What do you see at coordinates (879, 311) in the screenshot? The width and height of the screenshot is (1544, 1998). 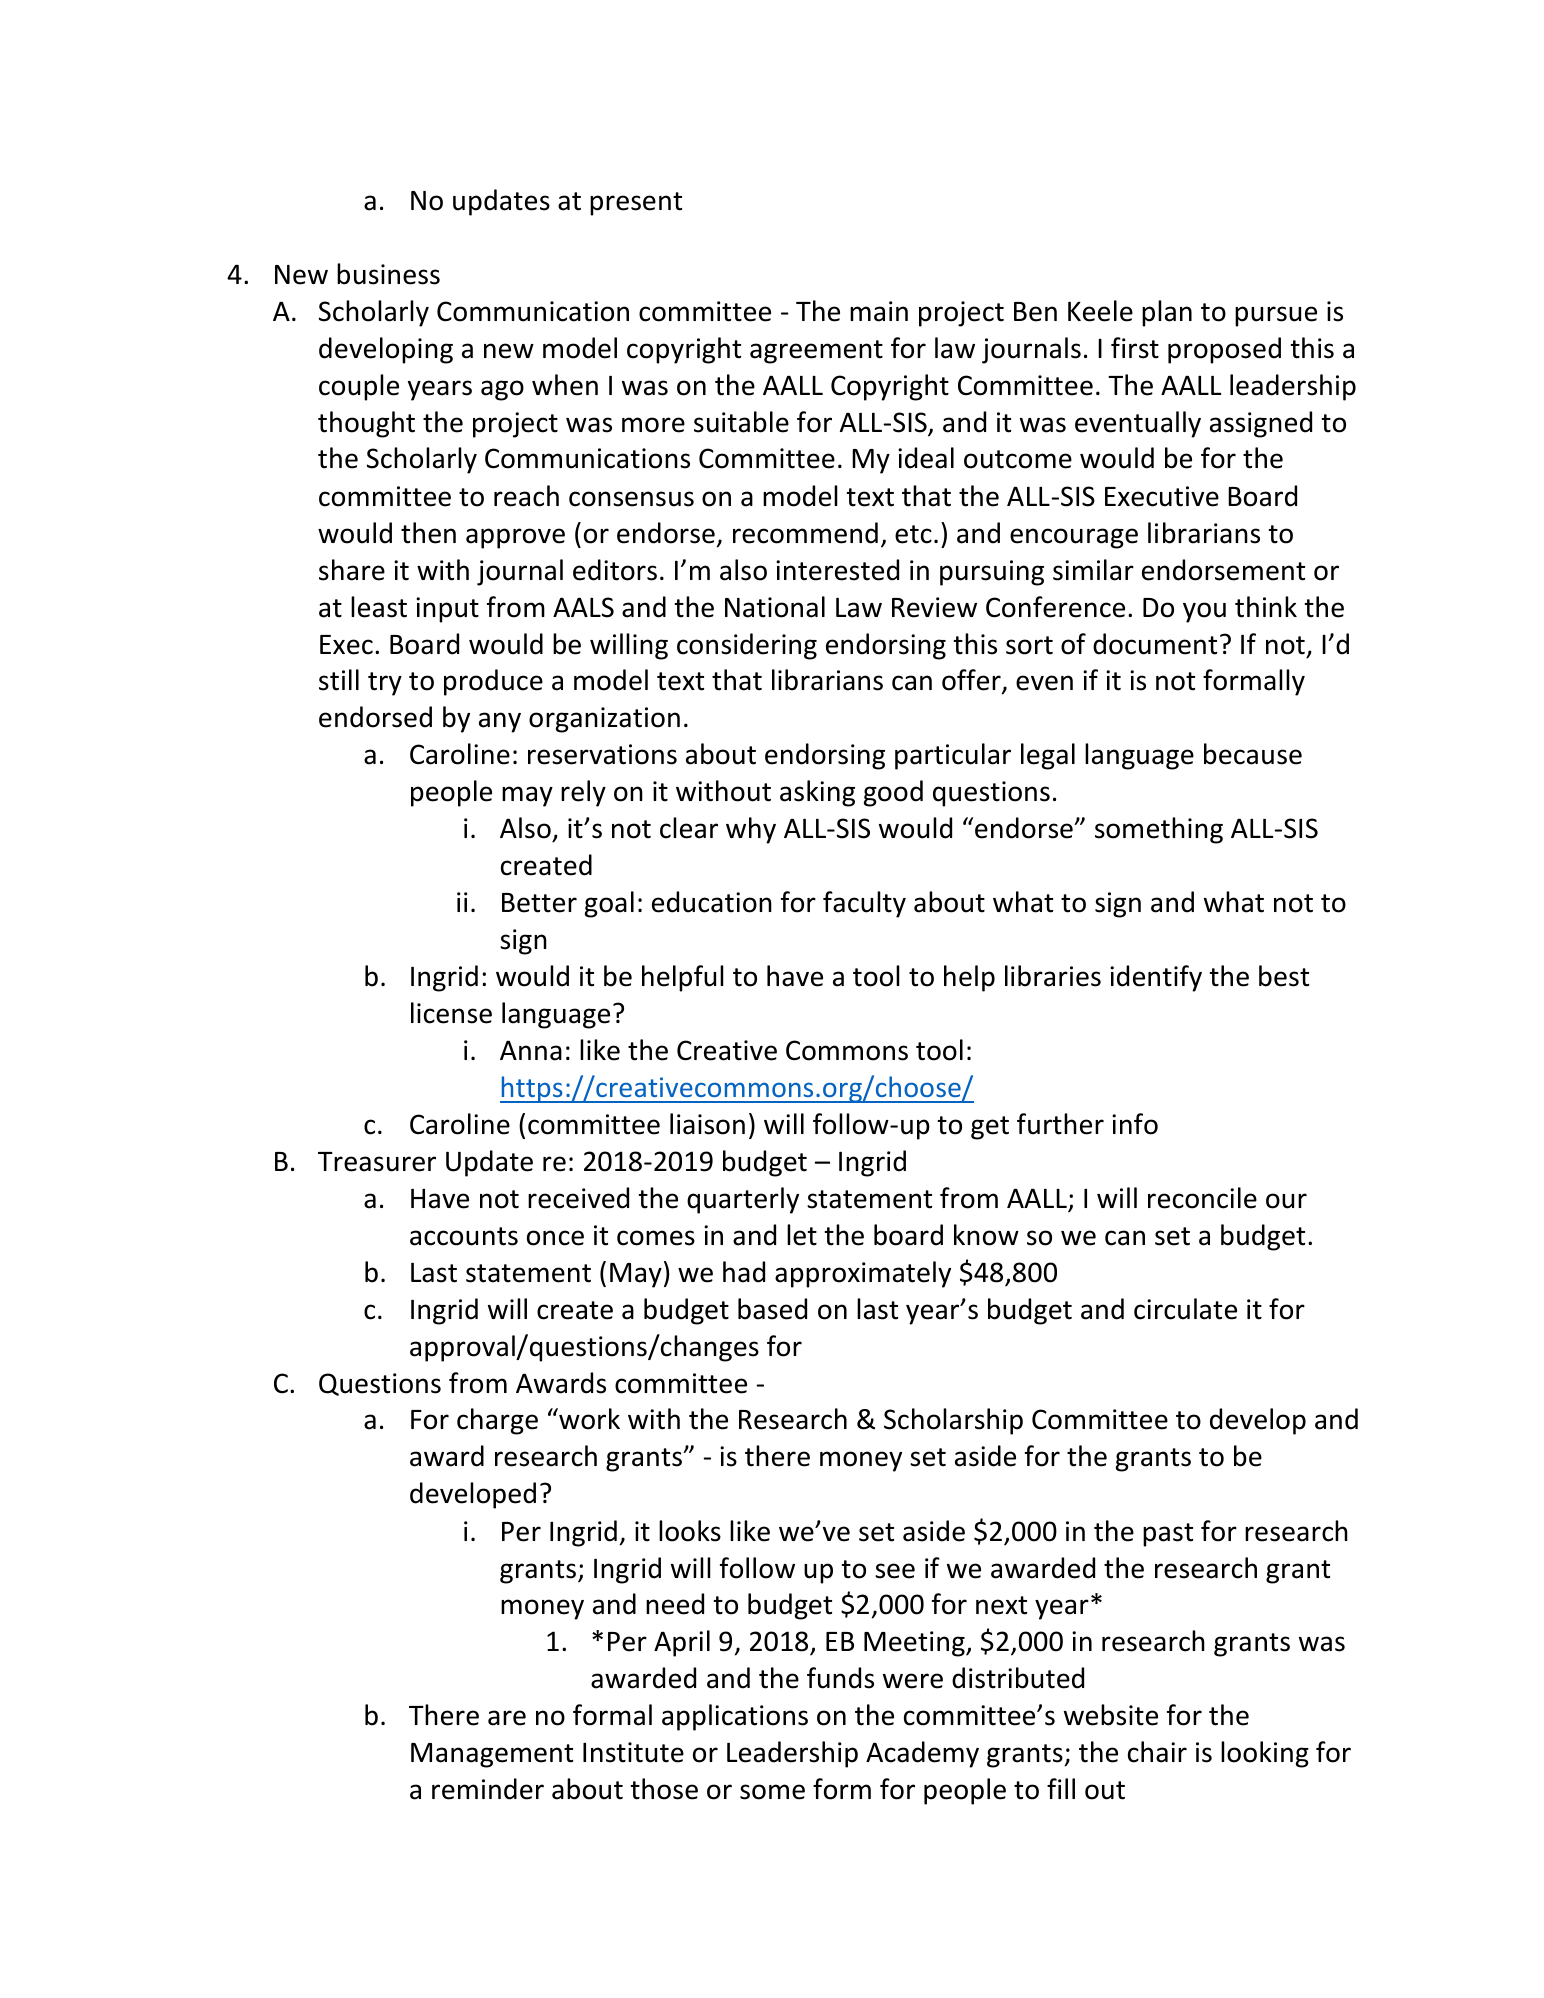 I see `main` at bounding box center [879, 311].
